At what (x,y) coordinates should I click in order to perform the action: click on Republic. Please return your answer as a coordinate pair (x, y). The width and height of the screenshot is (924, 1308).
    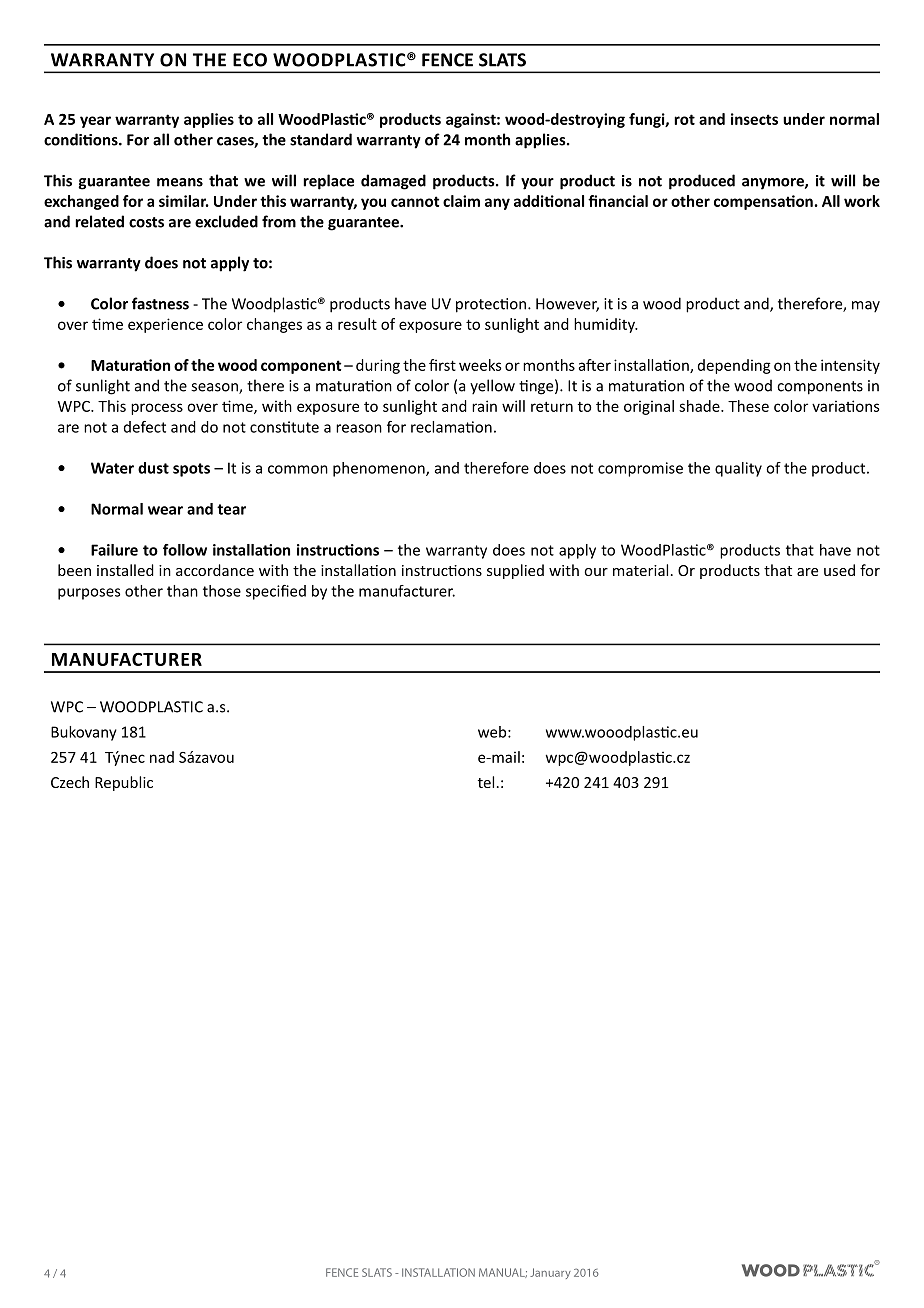
    Looking at the image, I should click on (124, 783).
